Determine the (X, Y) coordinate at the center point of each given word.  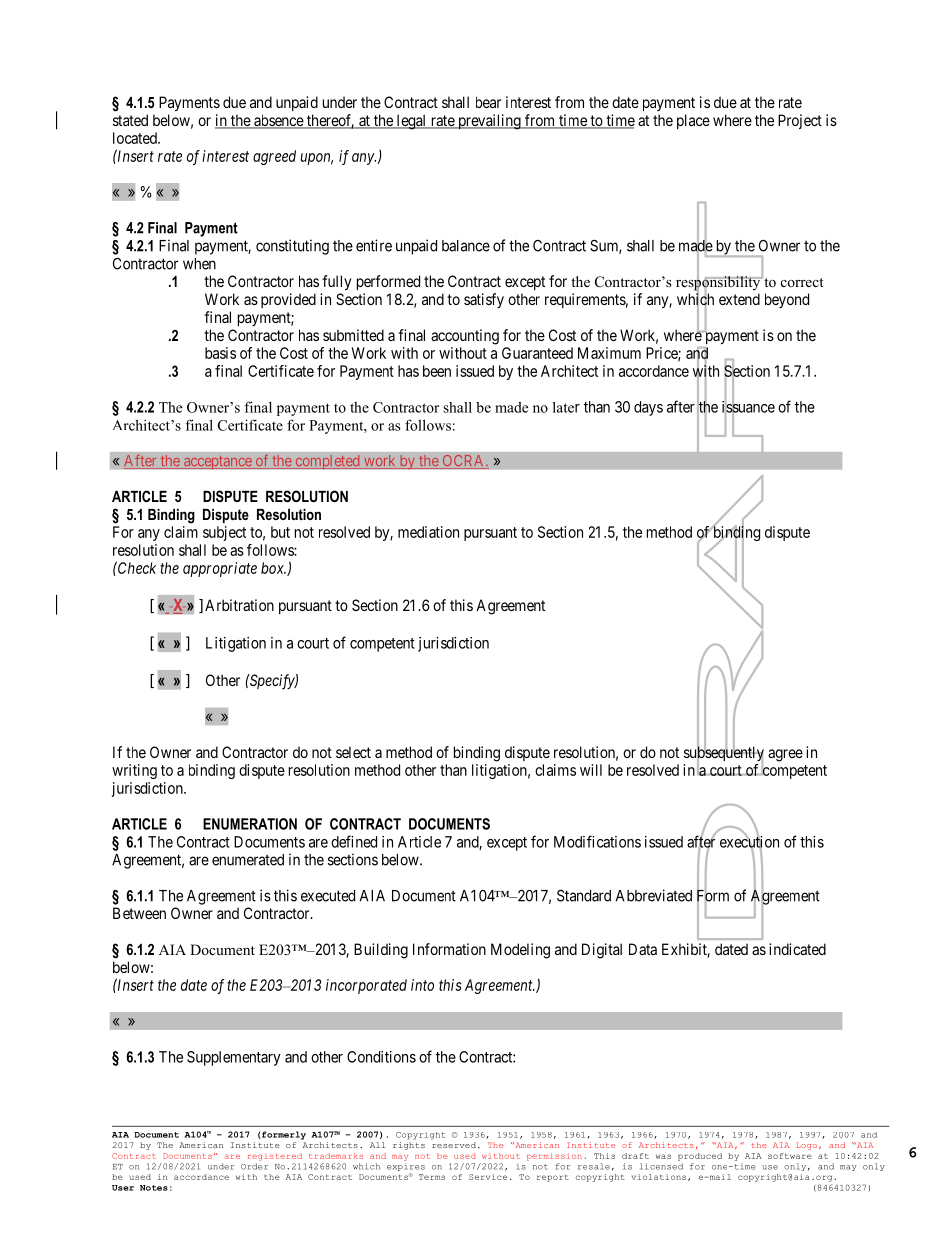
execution (749, 842)
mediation (428, 532)
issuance (748, 407)
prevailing (489, 122)
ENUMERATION (250, 824)
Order (254, 1166)
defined (354, 841)
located (136, 138)
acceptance (217, 462)
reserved (454, 1145)
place (693, 121)
